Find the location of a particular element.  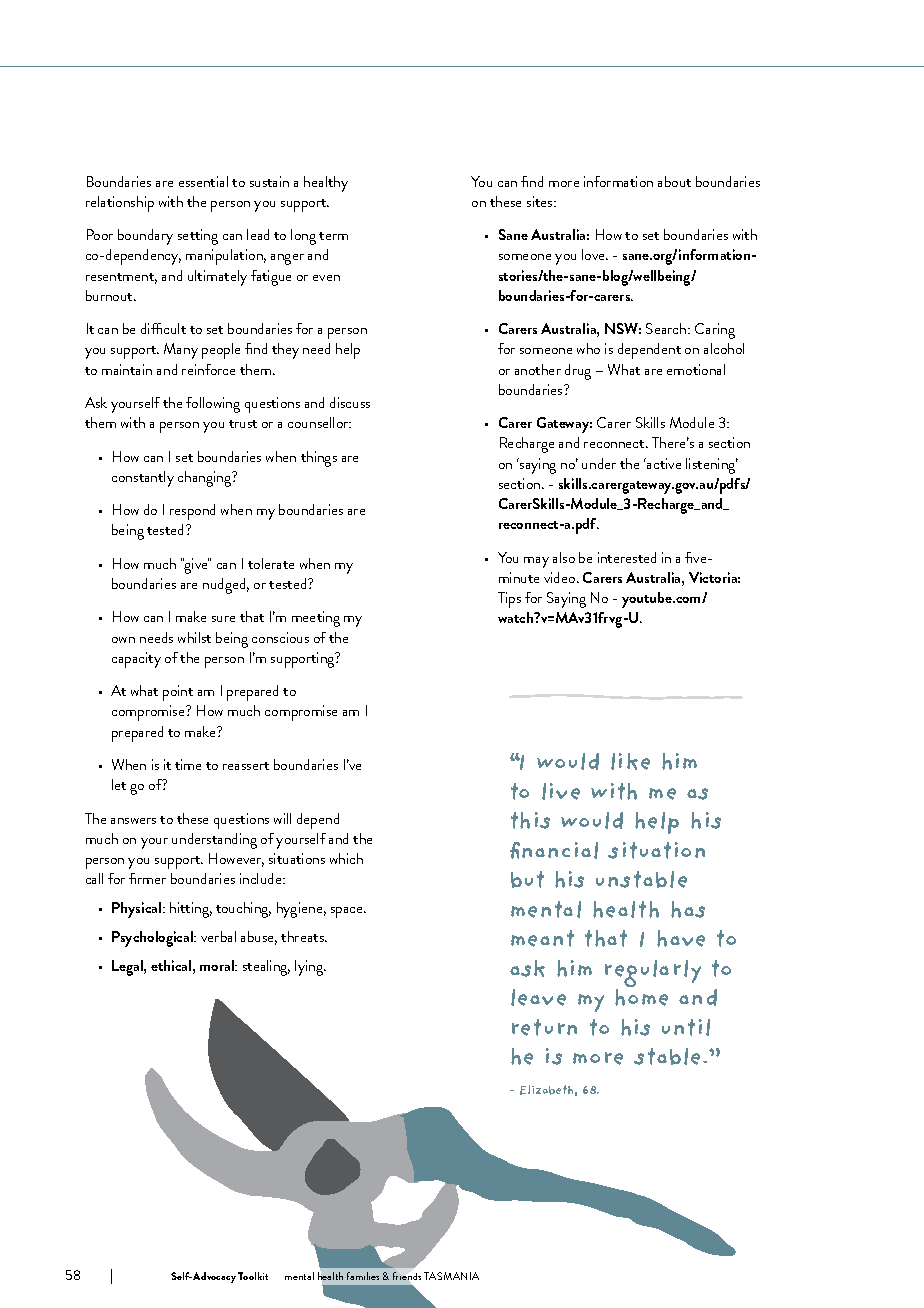

term is located at coordinates (333, 236).
